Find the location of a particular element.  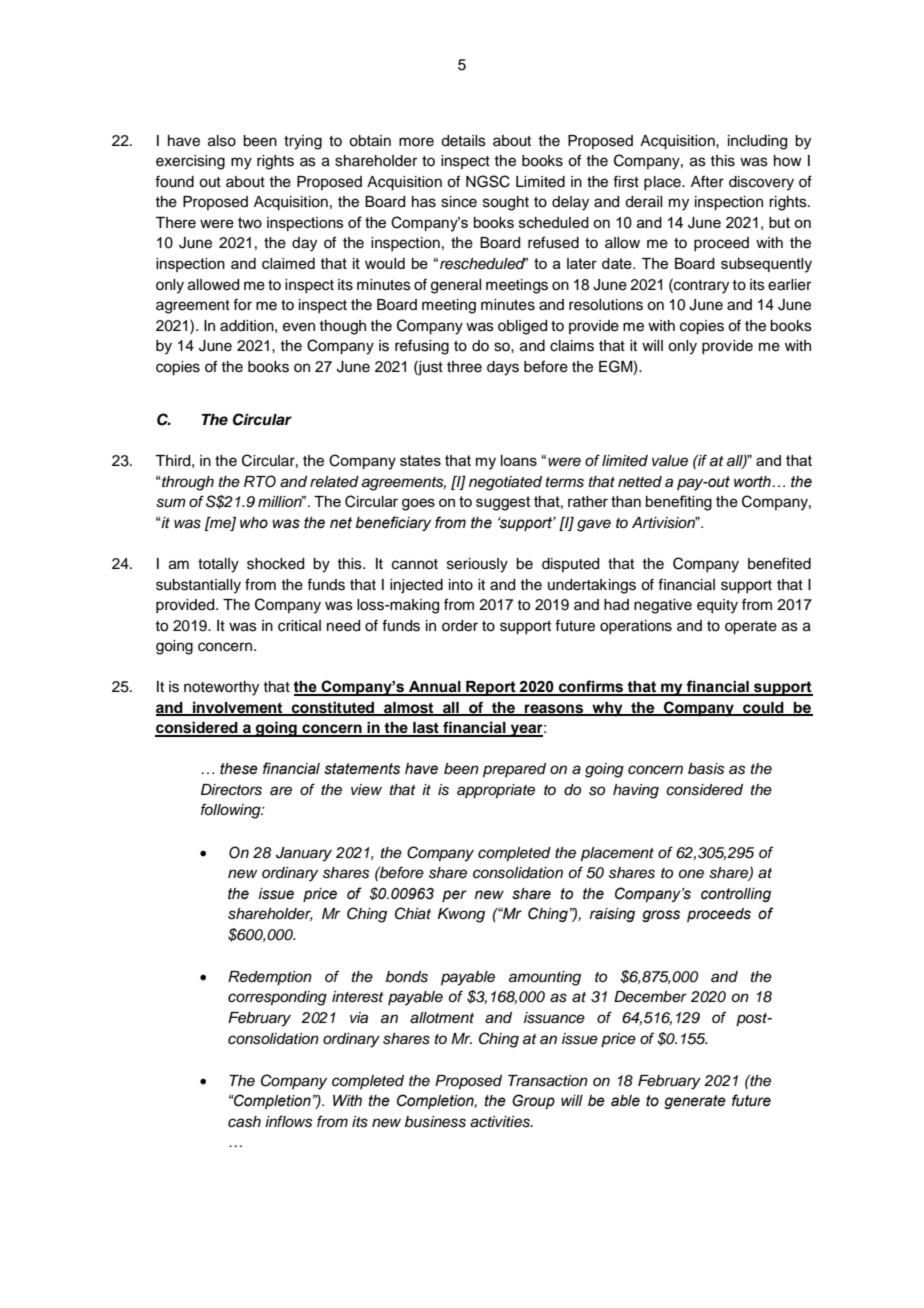

order is located at coordinates (460, 626).
